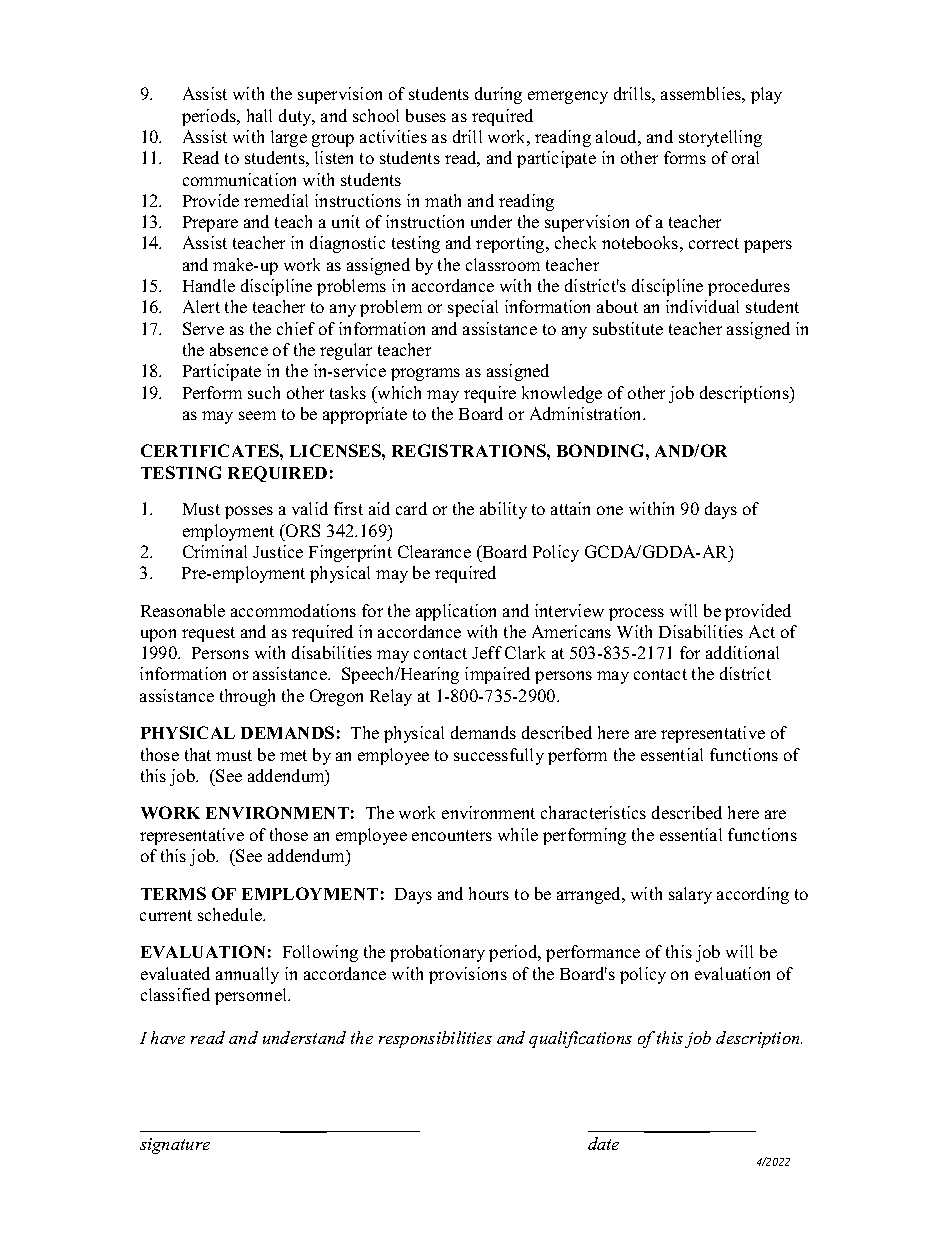 The width and height of the screenshot is (952, 1233). What do you see at coordinates (426, 115) in the screenshot?
I see `buses` at bounding box center [426, 115].
